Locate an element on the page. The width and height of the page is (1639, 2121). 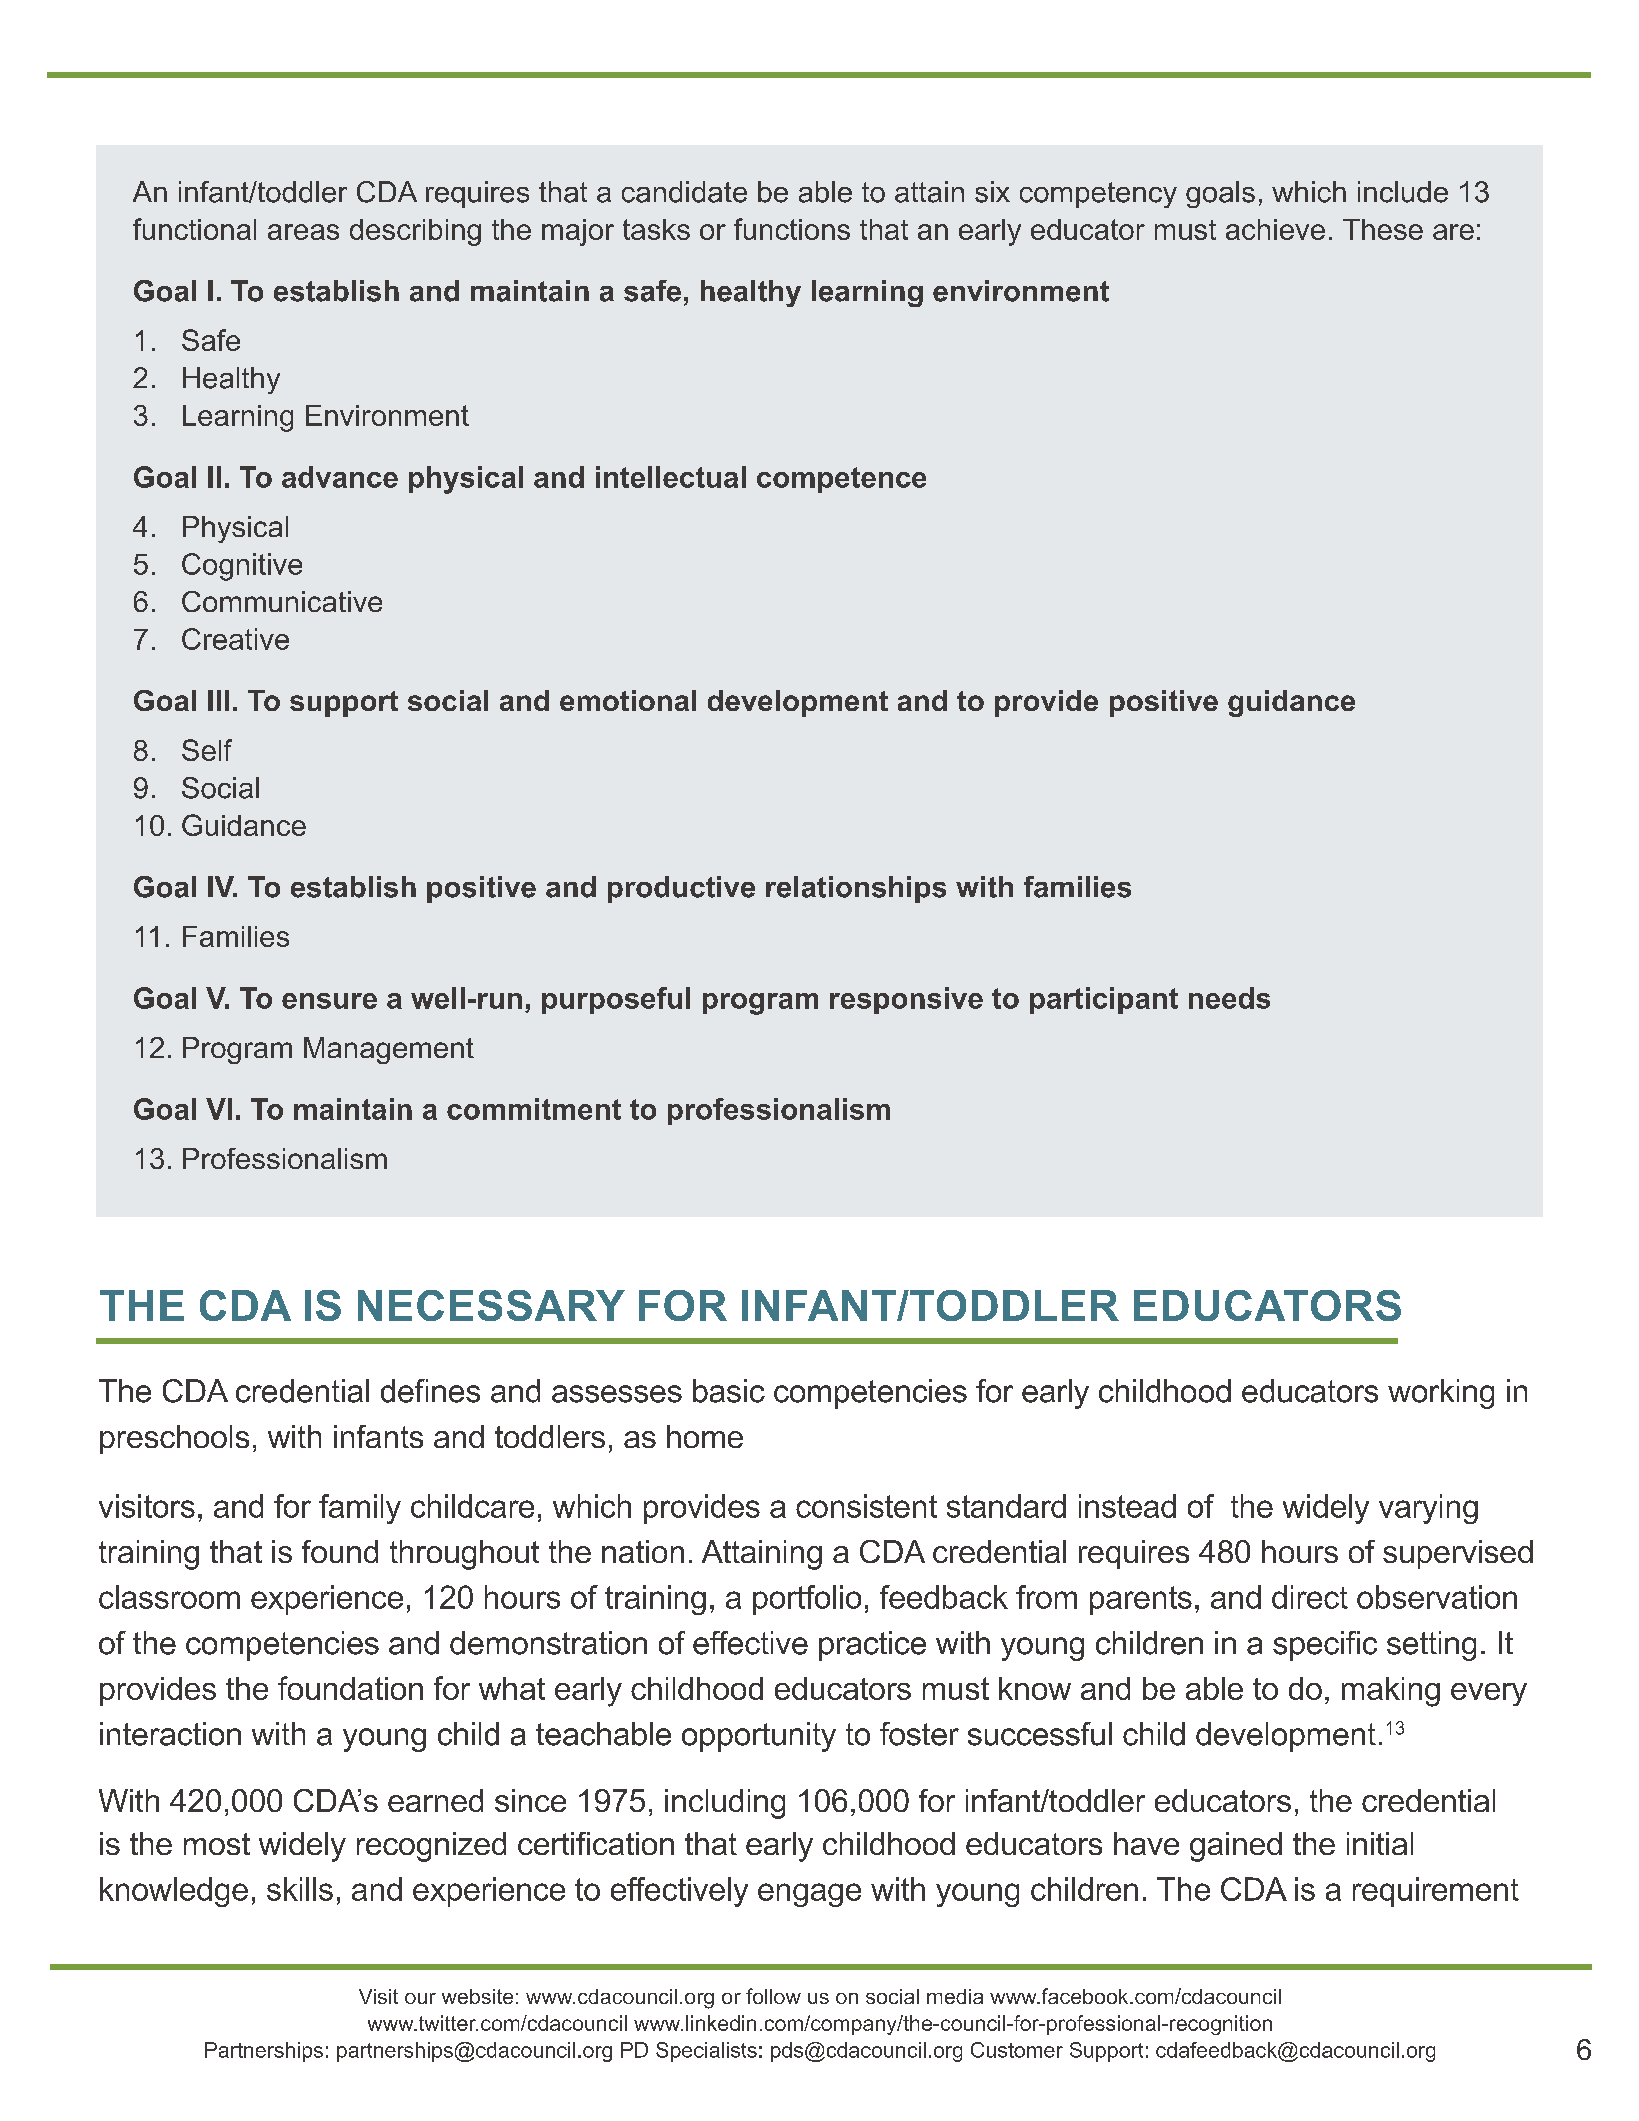
portfolio is located at coordinates (807, 1600).
